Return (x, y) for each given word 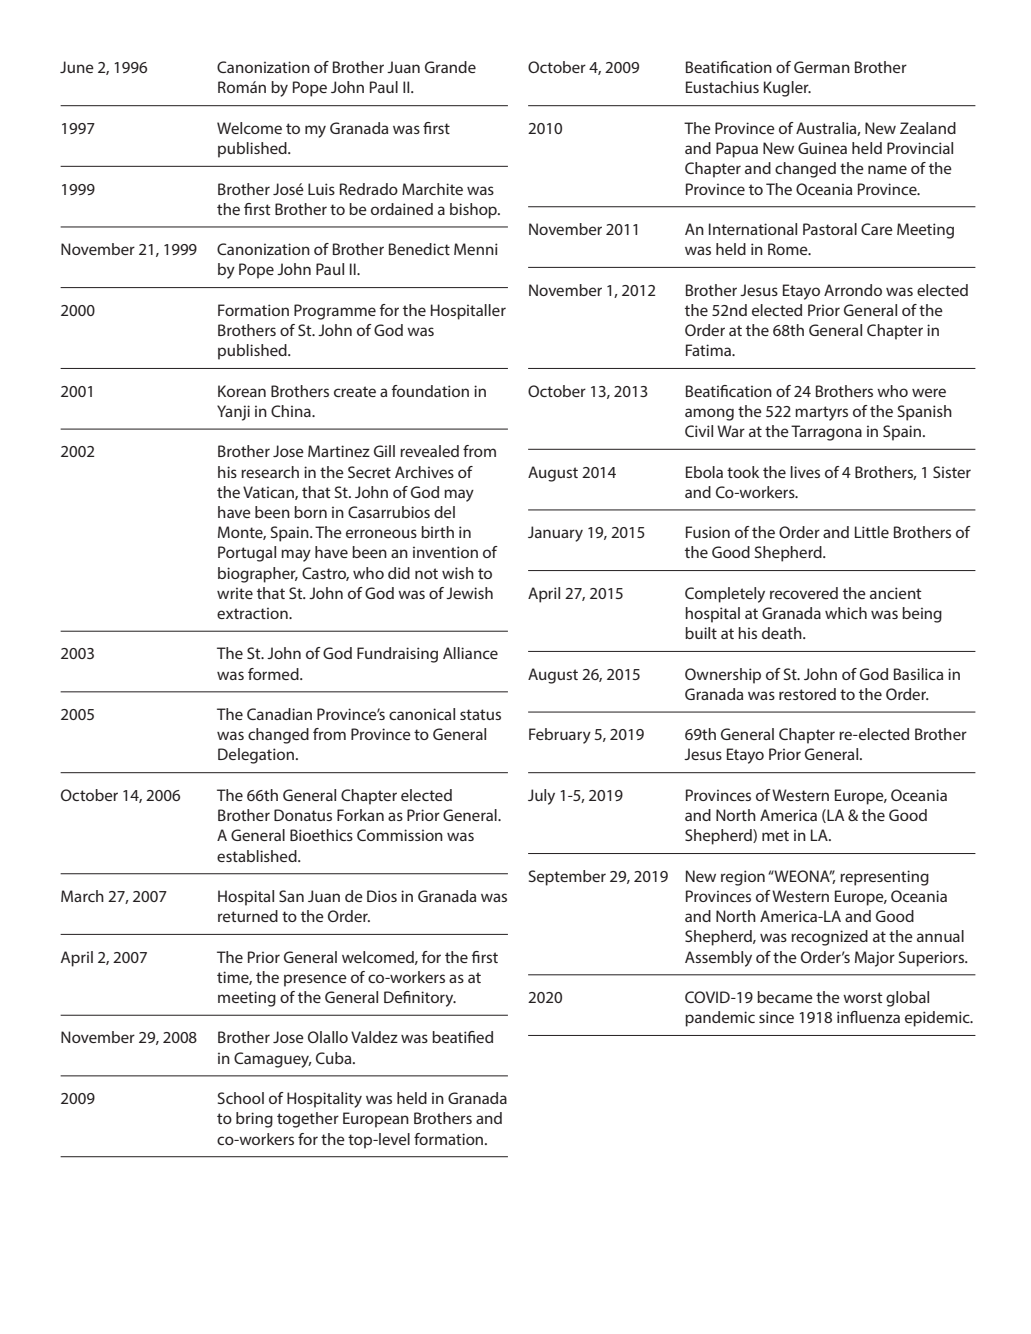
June (77, 67)
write (235, 593)
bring (254, 1120)
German (822, 67)
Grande (450, 67)
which (846, 613)
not (426, 573)
